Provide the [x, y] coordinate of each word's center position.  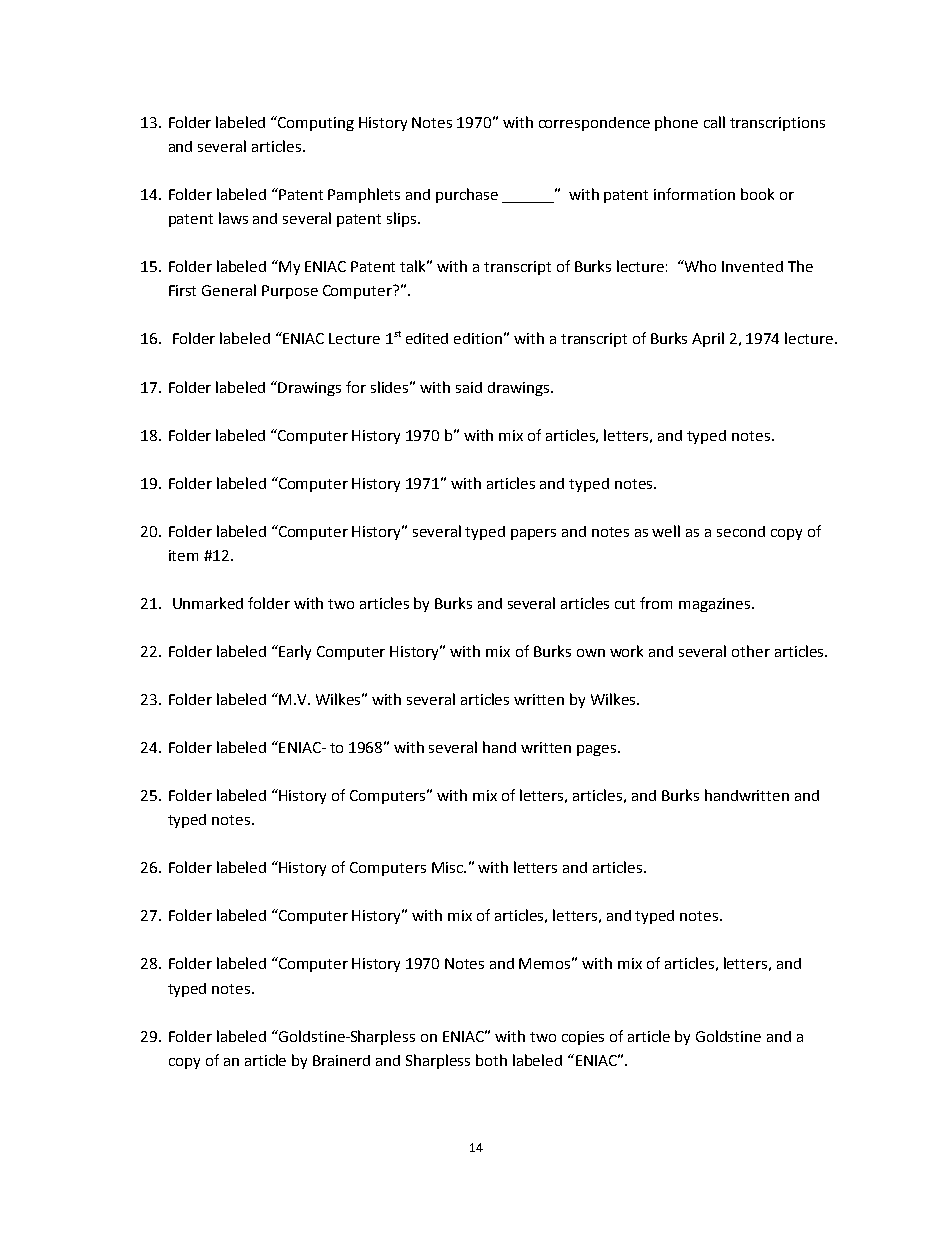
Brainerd [341, 1060]
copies [583, 1038]
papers [533, 534]
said [469, 387]
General [229, 290]
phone [676, 123]
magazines [716, 605]
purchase [467, 195]
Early [294, 652]
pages [598, 750]
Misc [448, 867]
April [708, 339]
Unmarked [208, 603]
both [491, 1060]
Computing [316, 124]
